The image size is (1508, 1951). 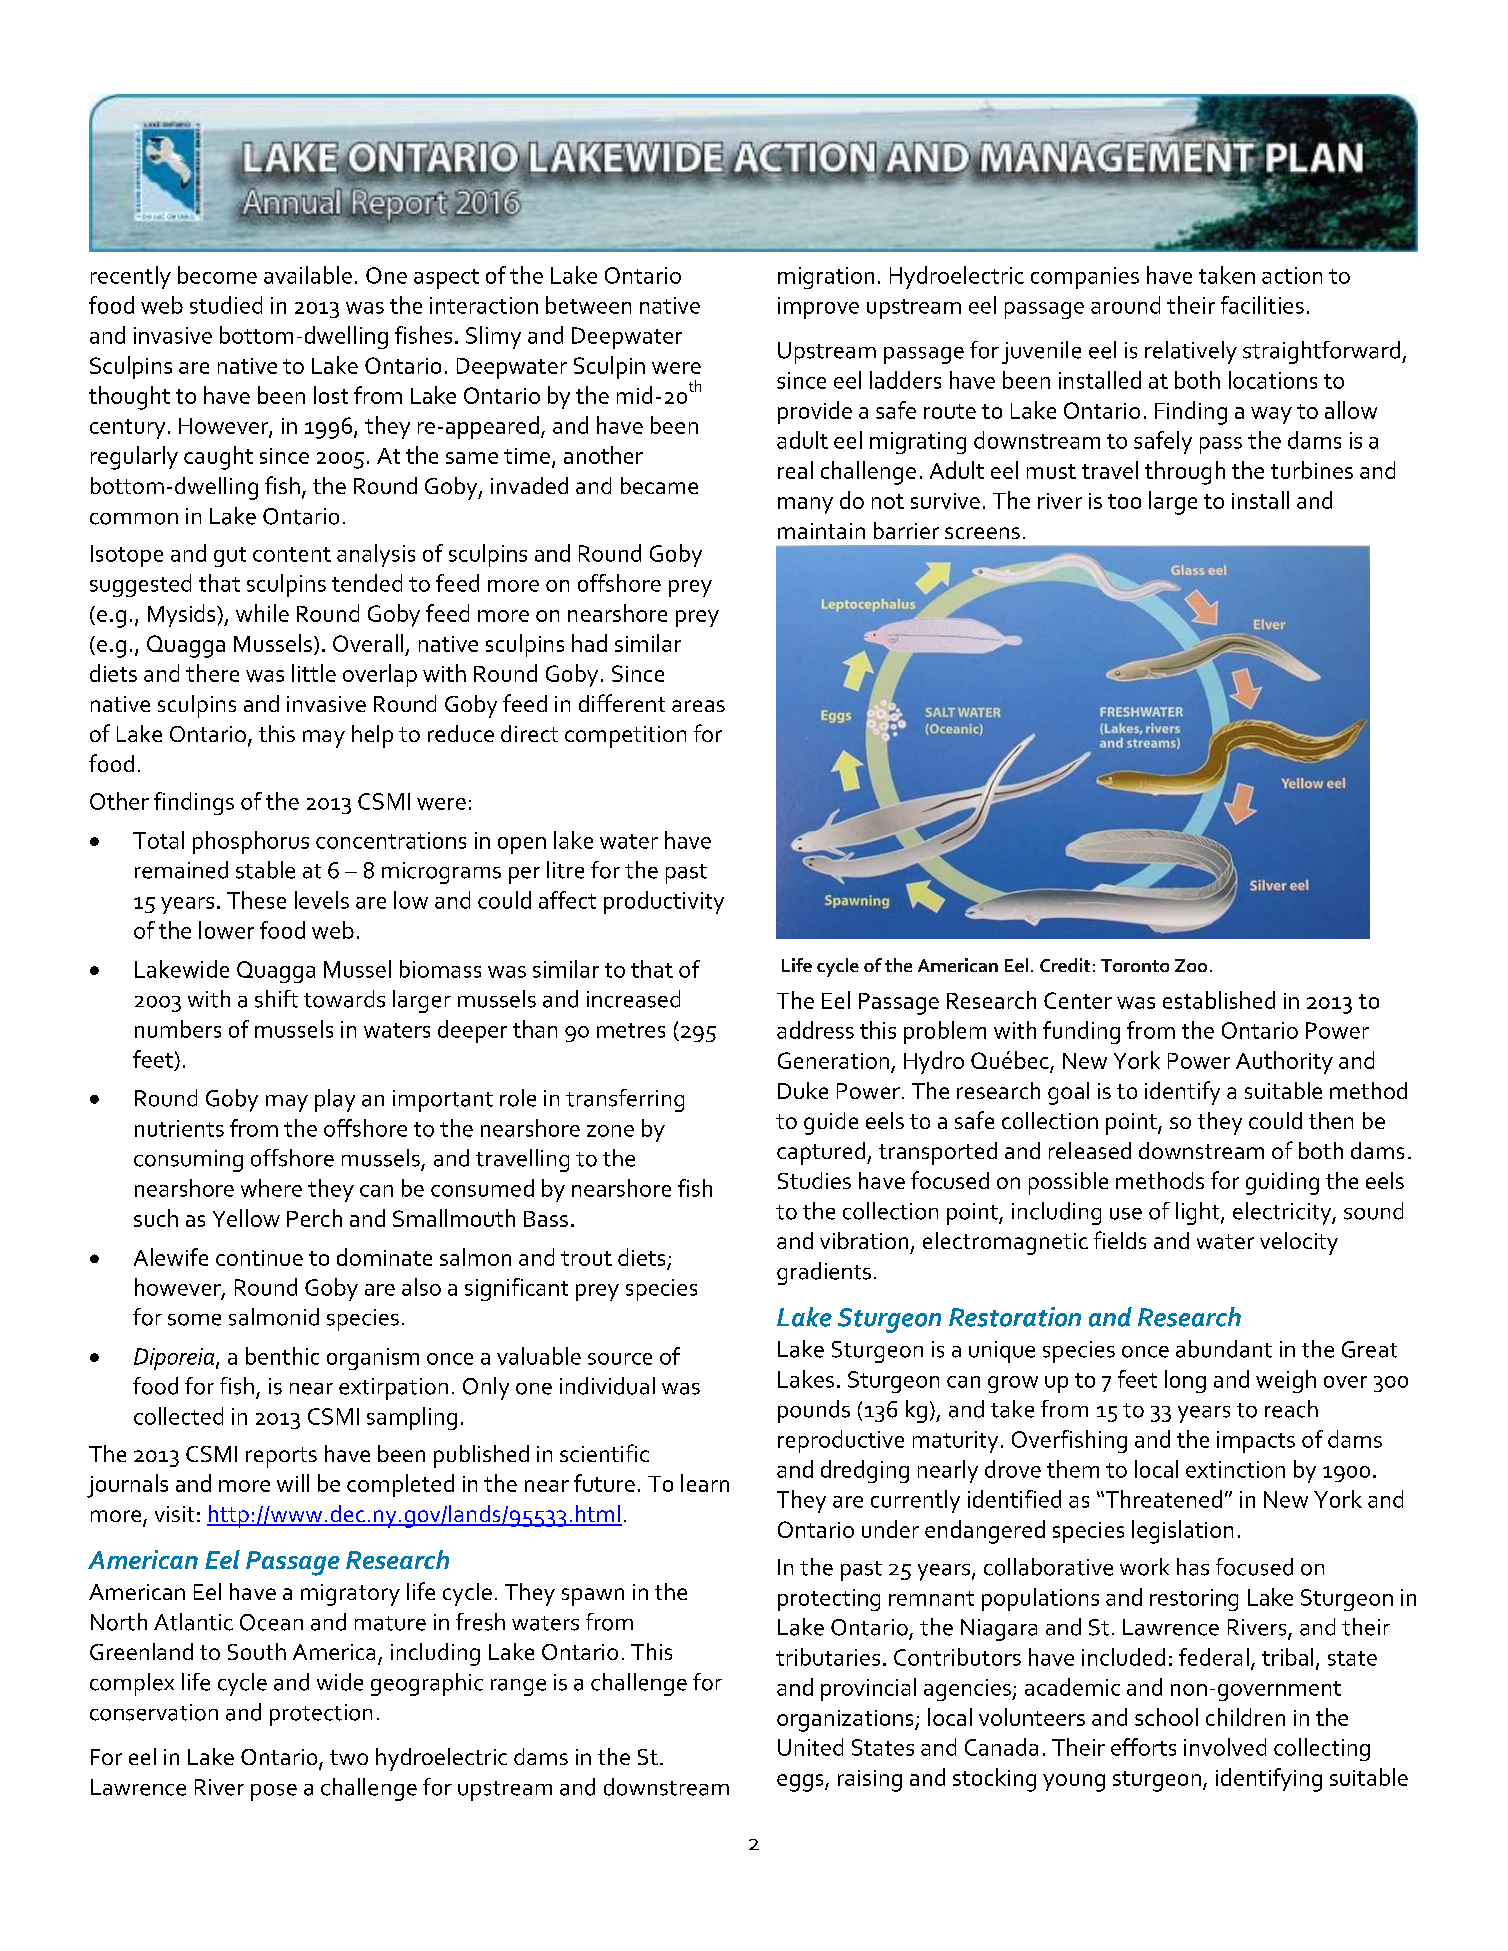 What do you see at coordinates (818, 308) in the page?
I see `improve` at bounding box center [818, 308].
